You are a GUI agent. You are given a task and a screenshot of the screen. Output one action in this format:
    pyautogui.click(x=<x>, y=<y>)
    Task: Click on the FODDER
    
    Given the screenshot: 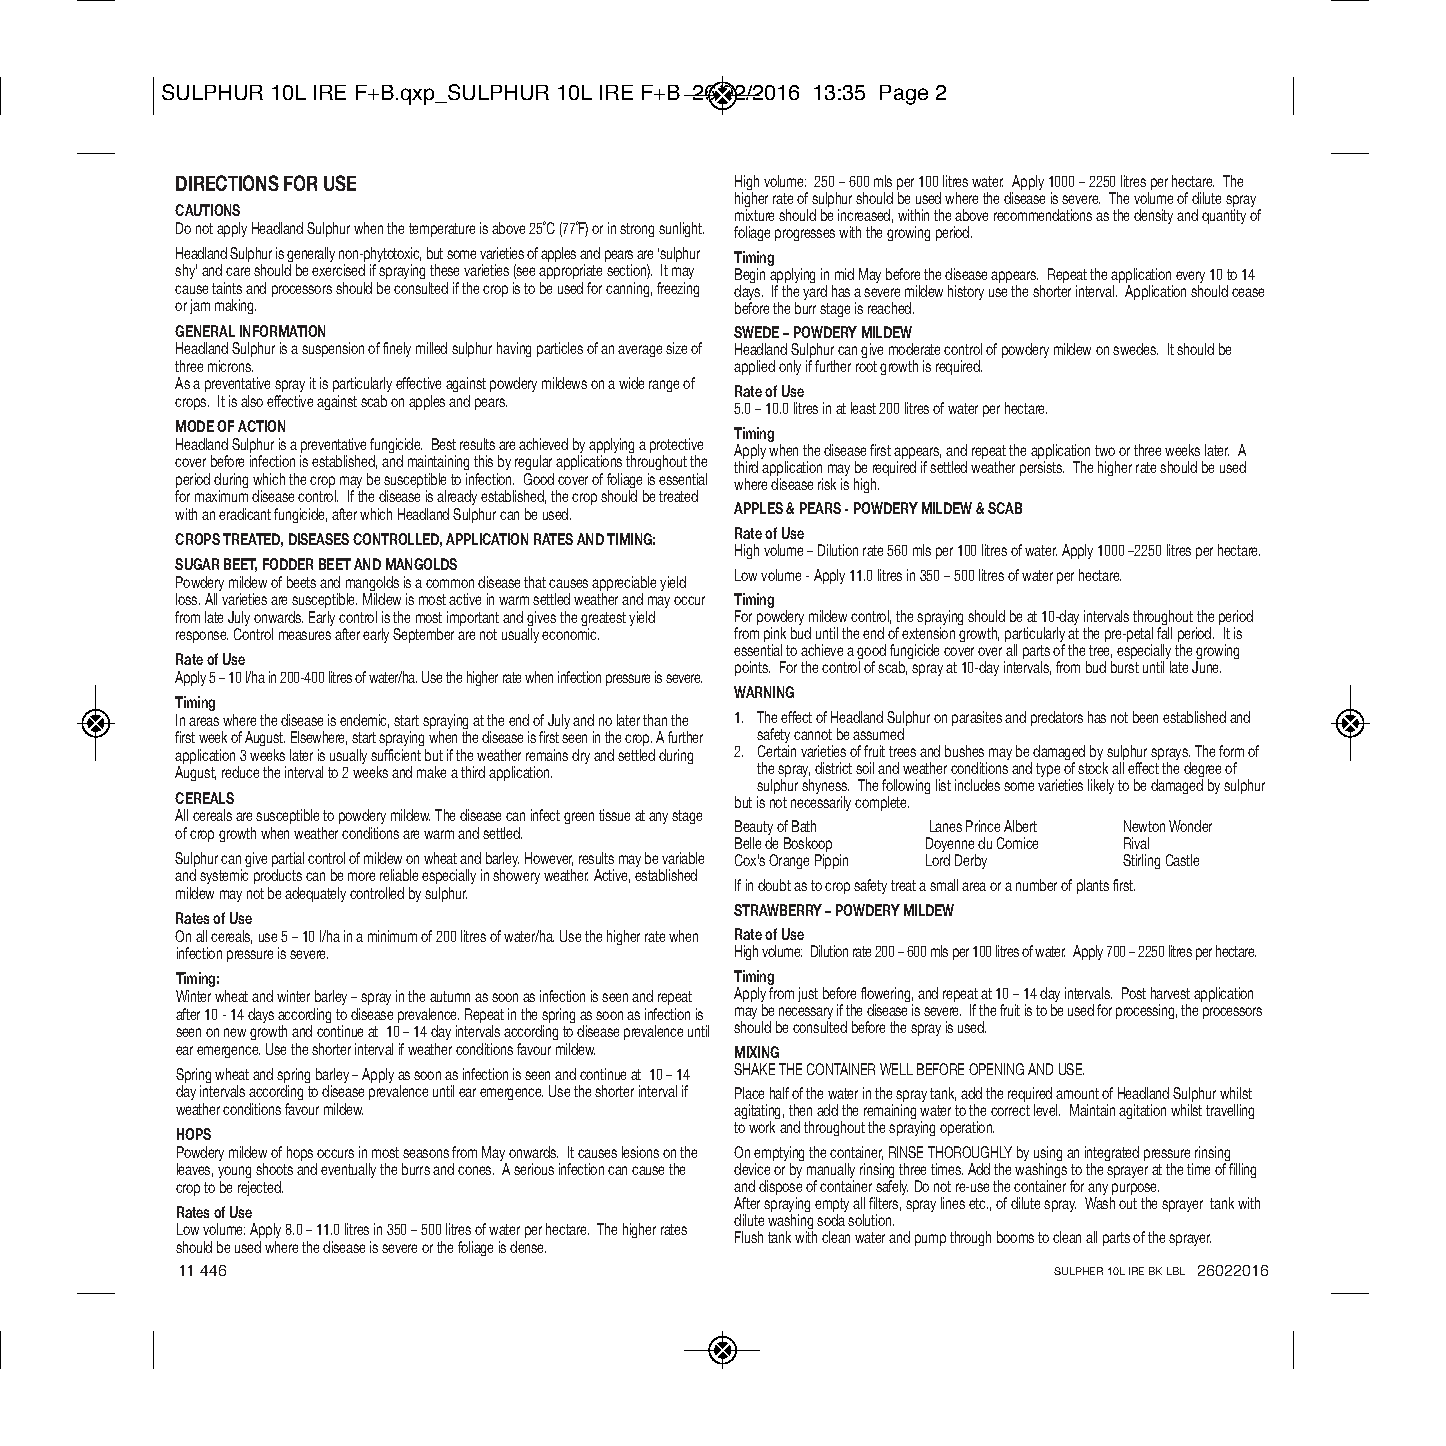 What is the action you would take?
    pyautogui.click(x=288, y=564)
